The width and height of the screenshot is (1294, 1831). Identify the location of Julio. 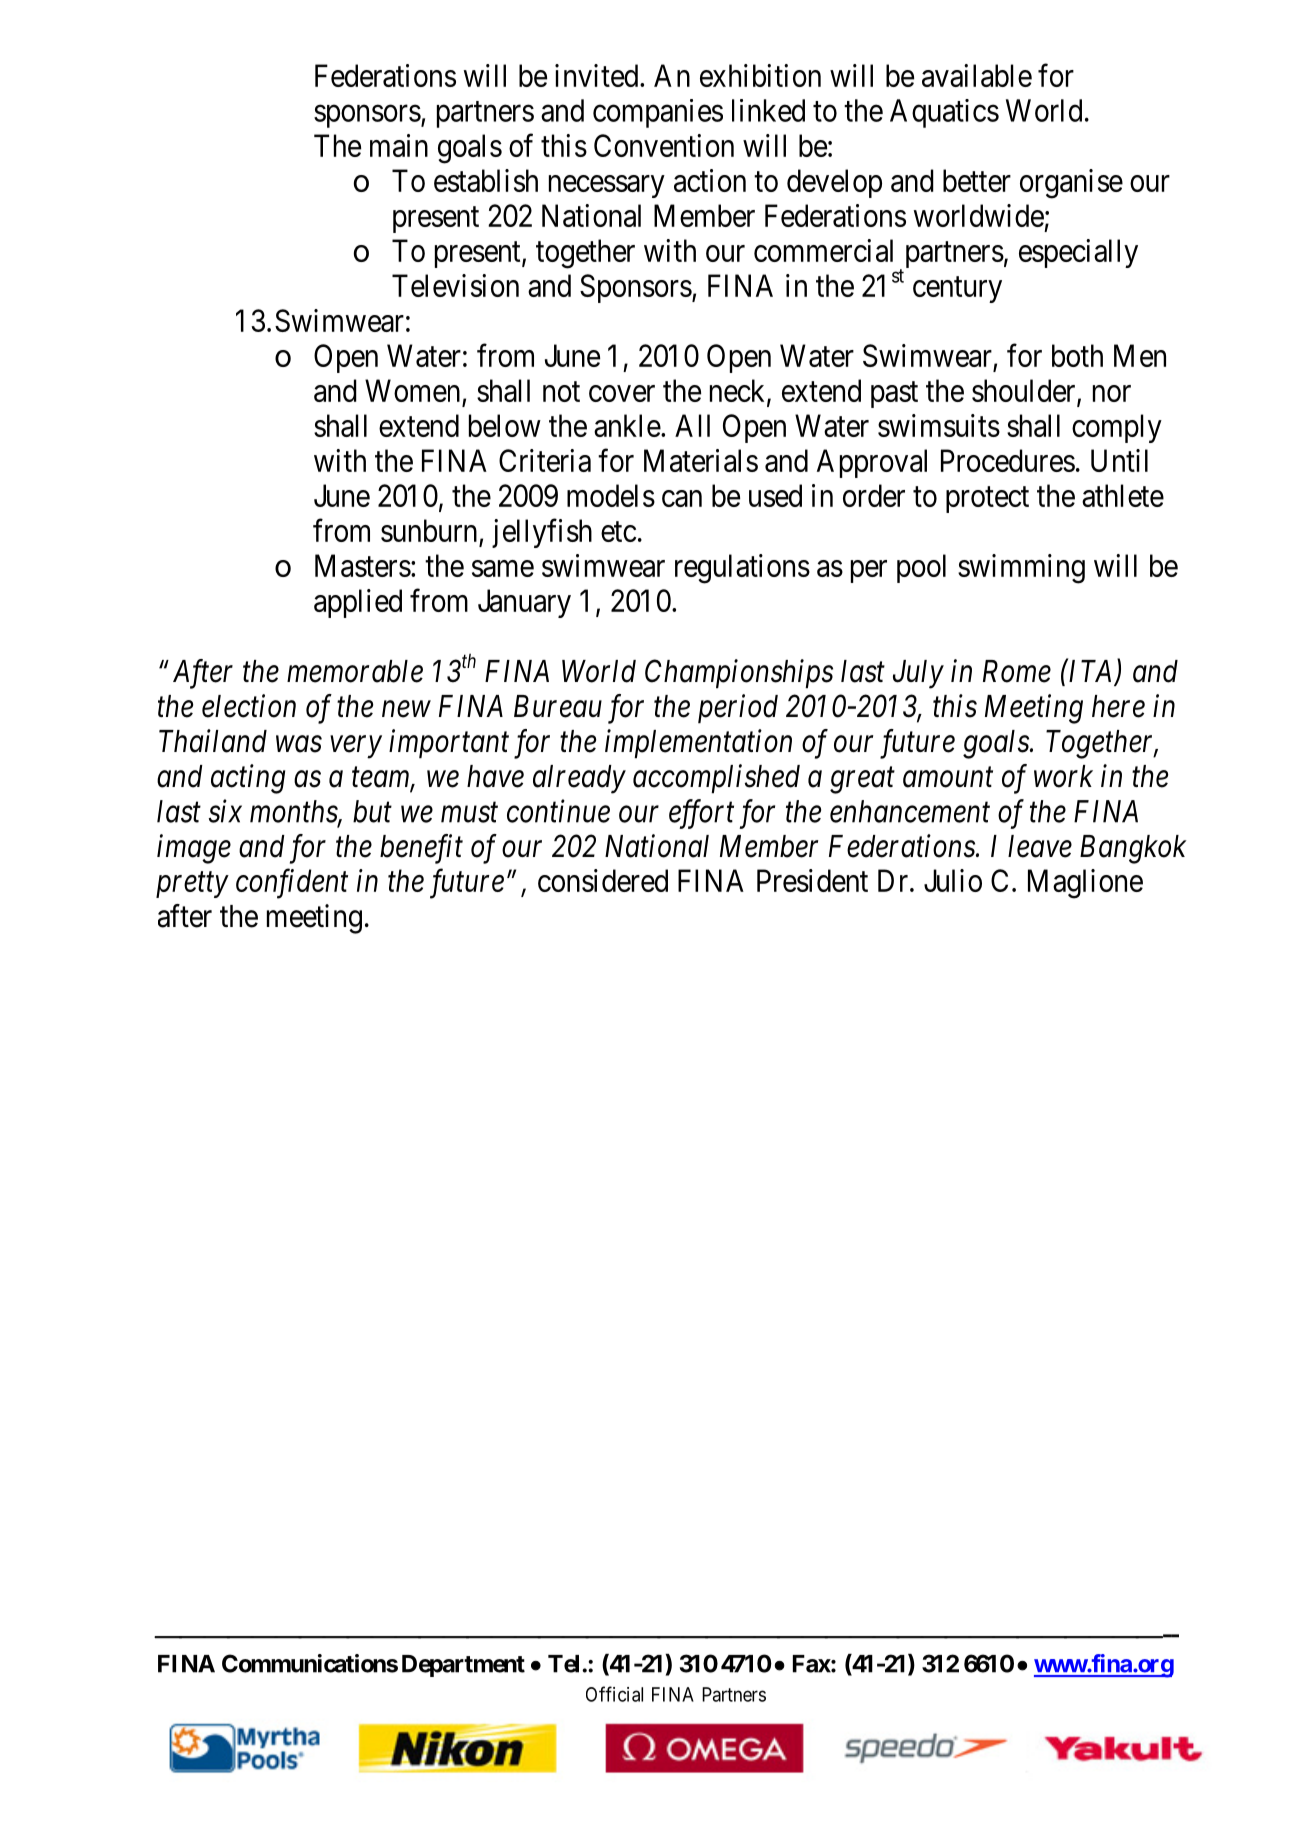
(953, 880).
